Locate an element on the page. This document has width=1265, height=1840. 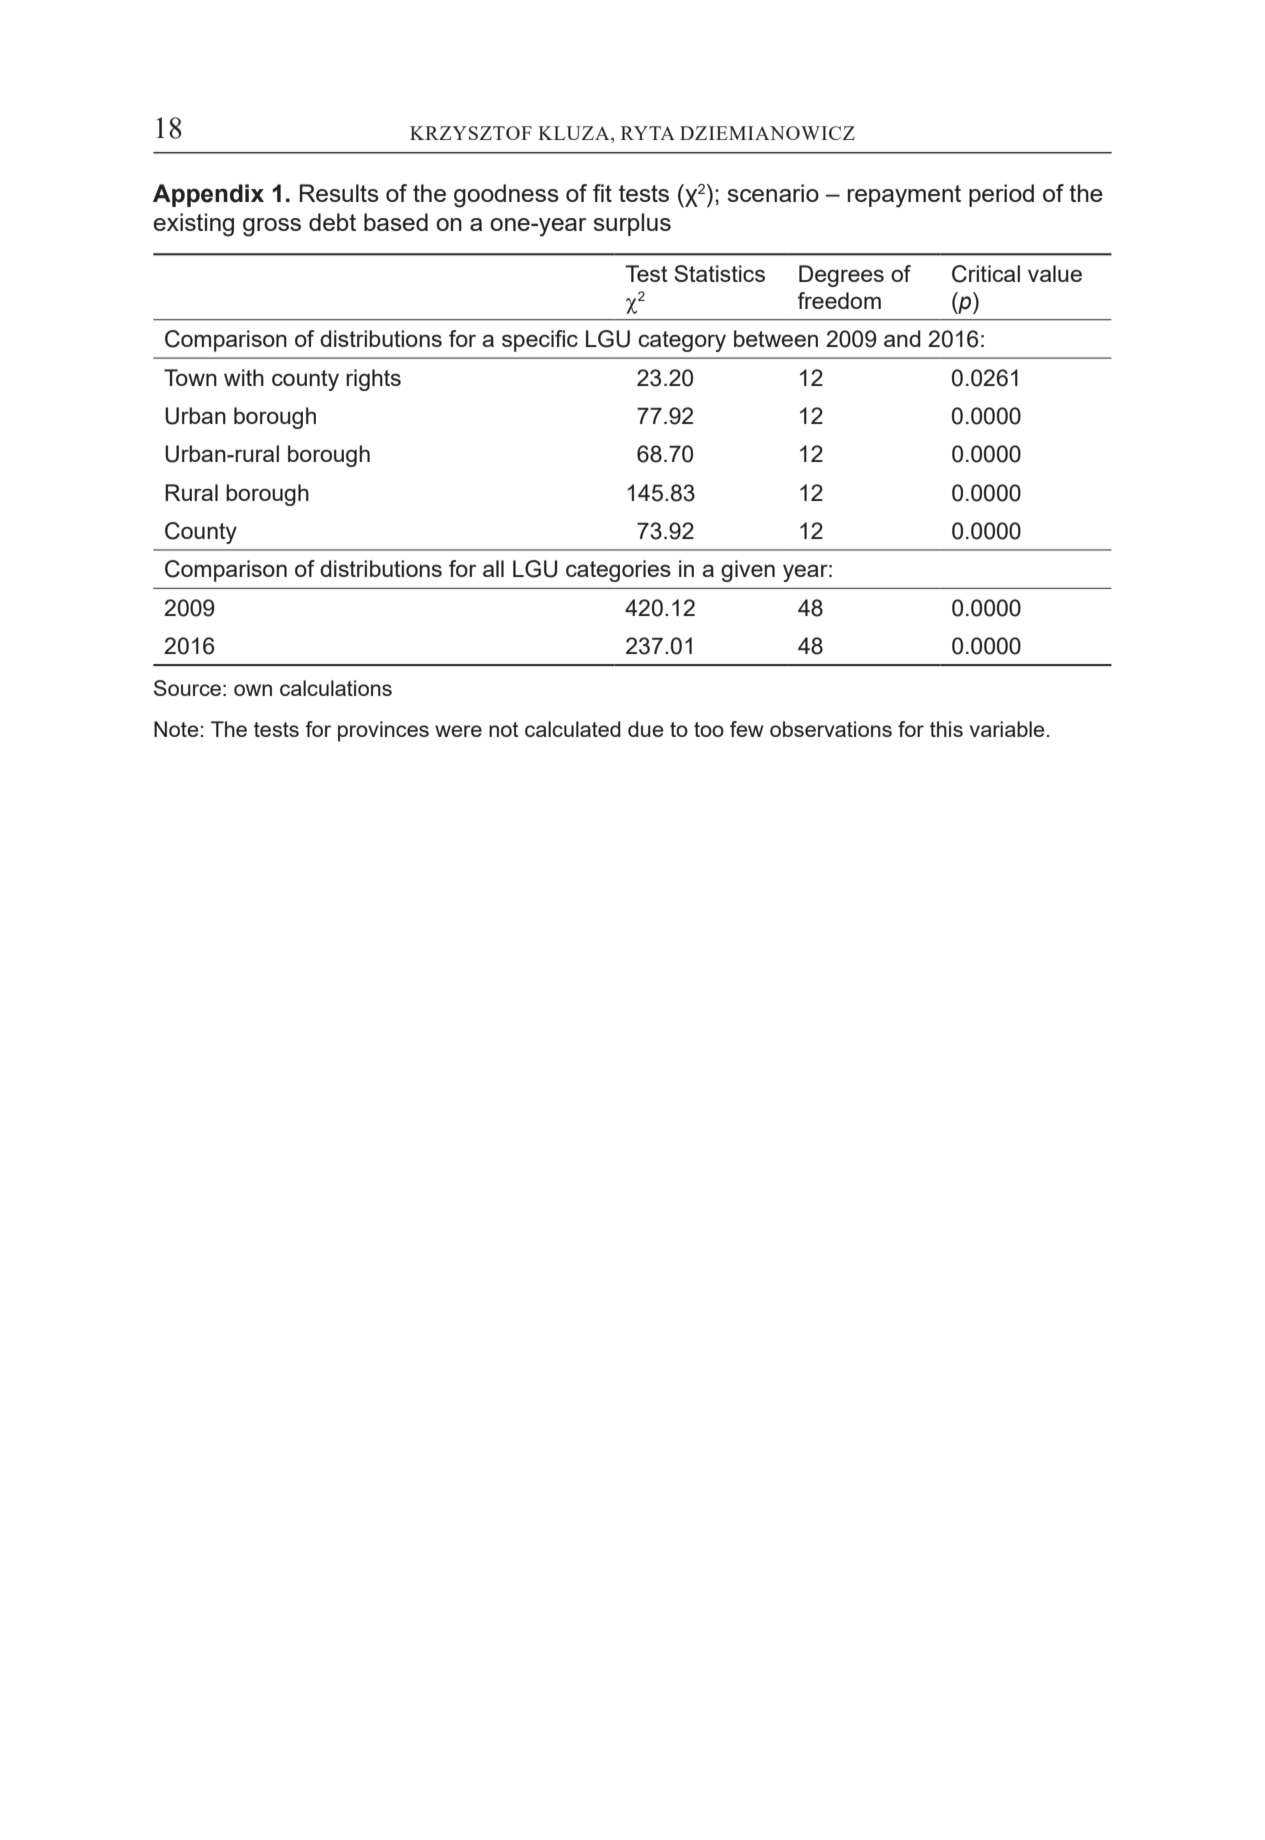
category is located at coordinates (682, 341).
